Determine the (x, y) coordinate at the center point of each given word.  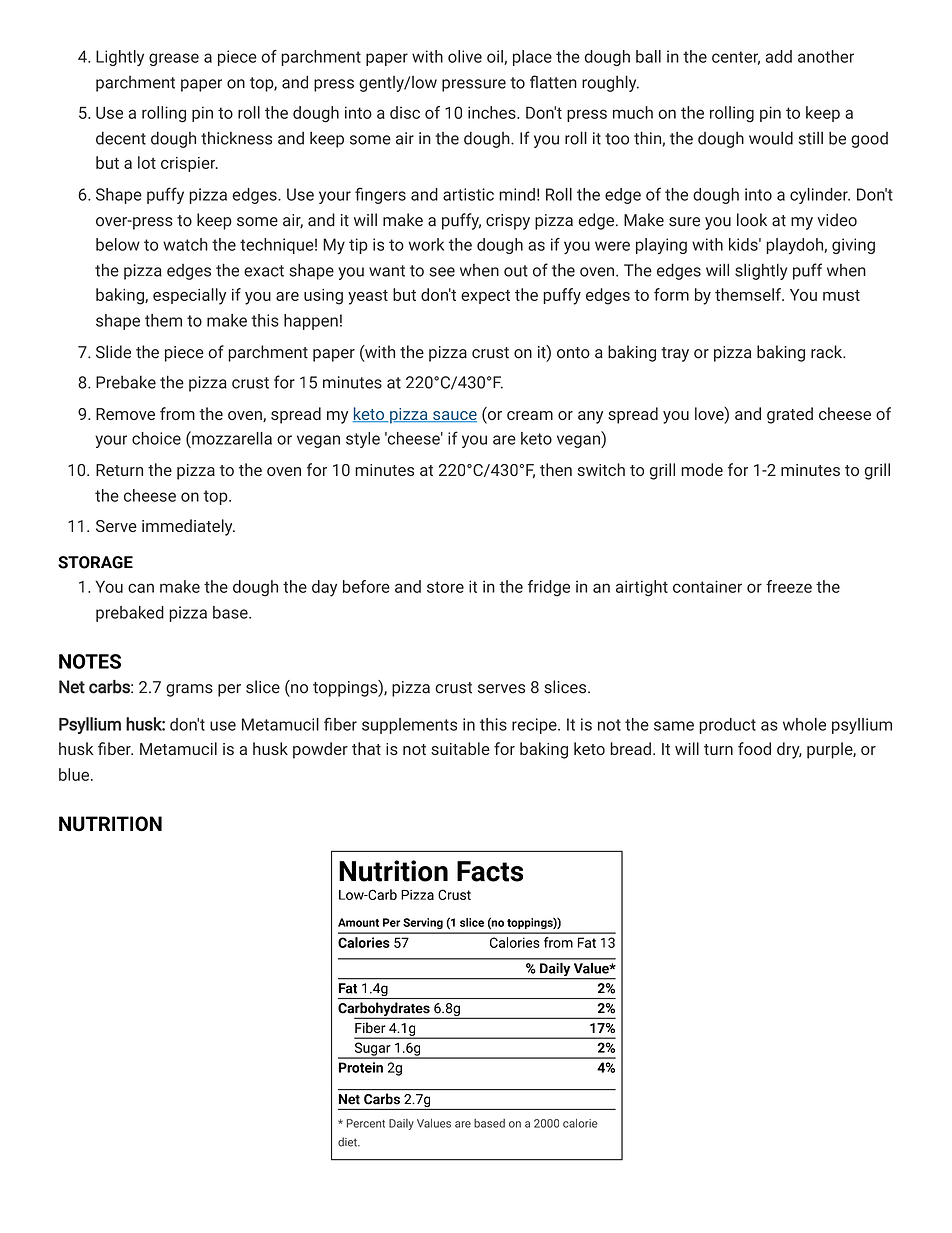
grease (174, 59)
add (779, 56)
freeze (789, 586)
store (445, 587)
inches (493, 112)
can (141, 588)
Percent (366, 1123)
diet (348, 1142)
